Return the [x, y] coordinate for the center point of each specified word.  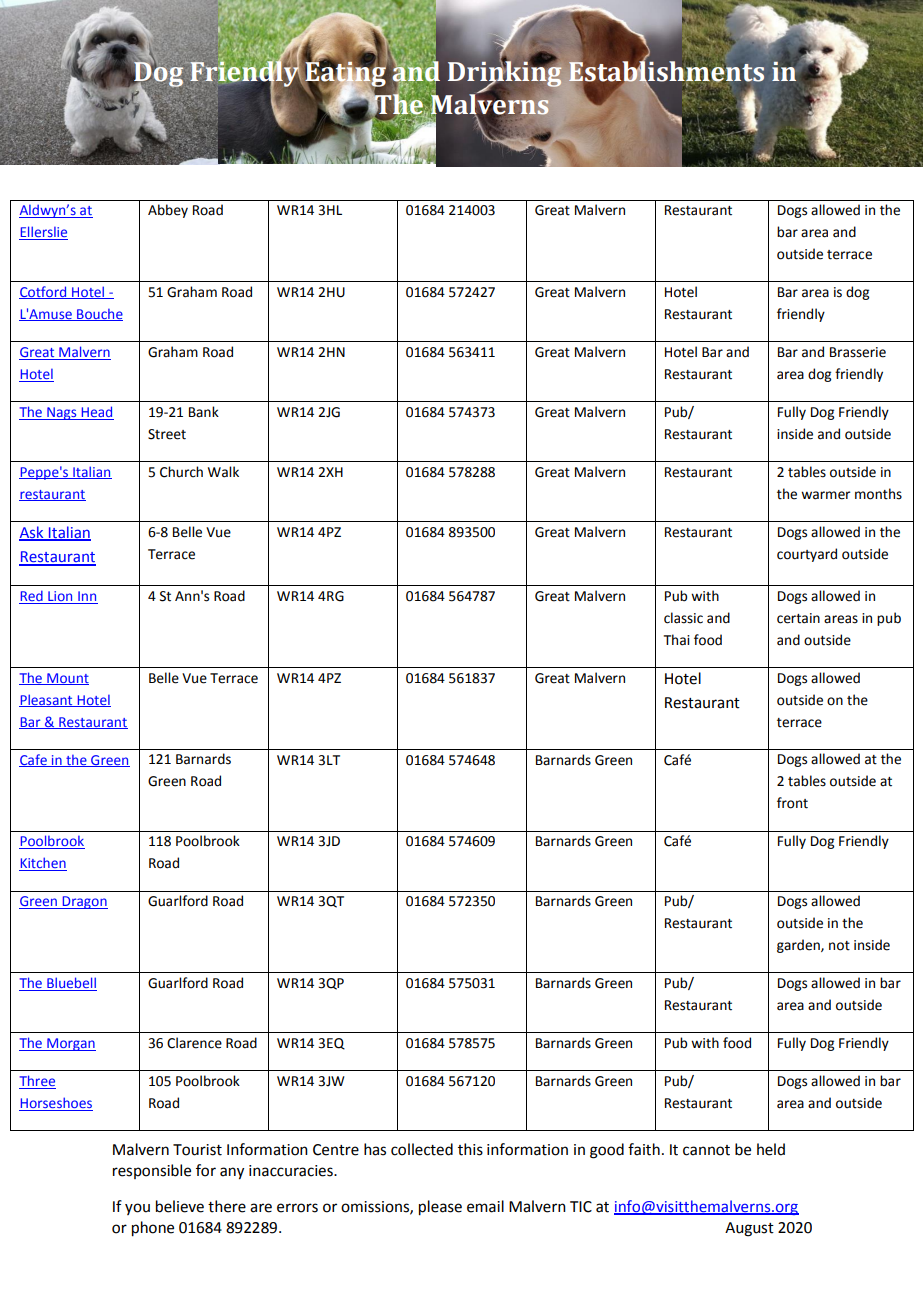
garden [799, 946]
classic [683, 618]
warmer [826, 495]
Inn [87, 597]
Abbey [168, 211]
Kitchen [43, 864]
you [137, 1209]
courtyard [807, 555]
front [792, 803]
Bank [204, 411]
